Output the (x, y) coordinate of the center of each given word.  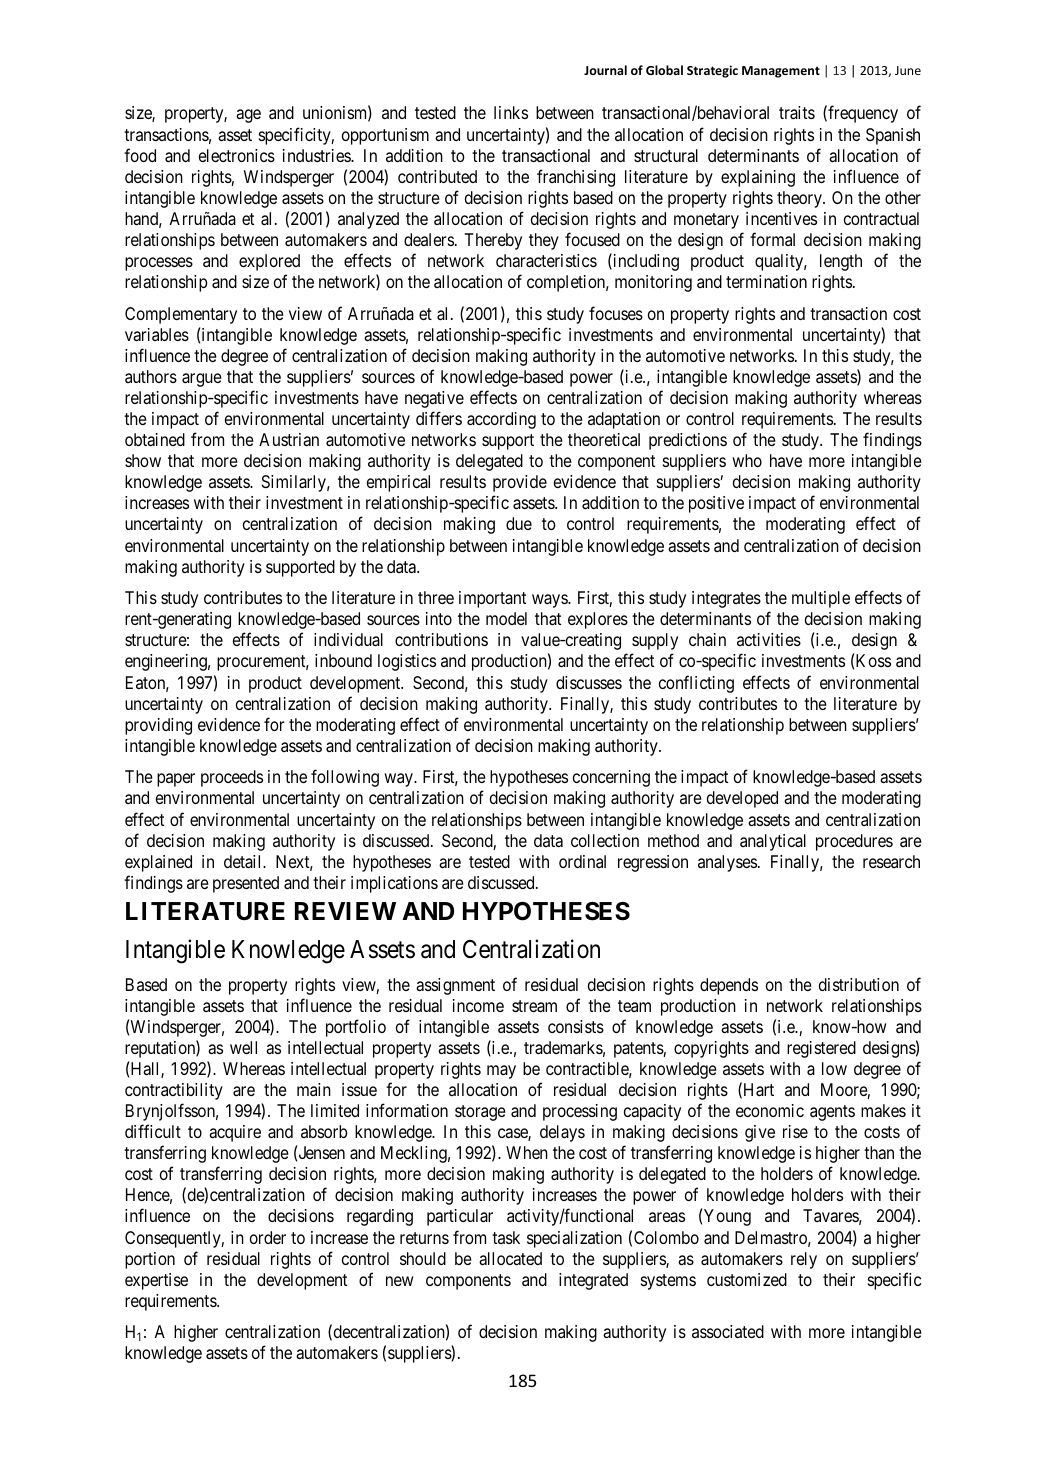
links (511, 112)
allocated (510, 1258)
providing (158, 726)
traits (797, 112)
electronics (237, 155)
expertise (156, 1281)
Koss (873, 660)
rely (804, 1260)
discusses (589, 682)
